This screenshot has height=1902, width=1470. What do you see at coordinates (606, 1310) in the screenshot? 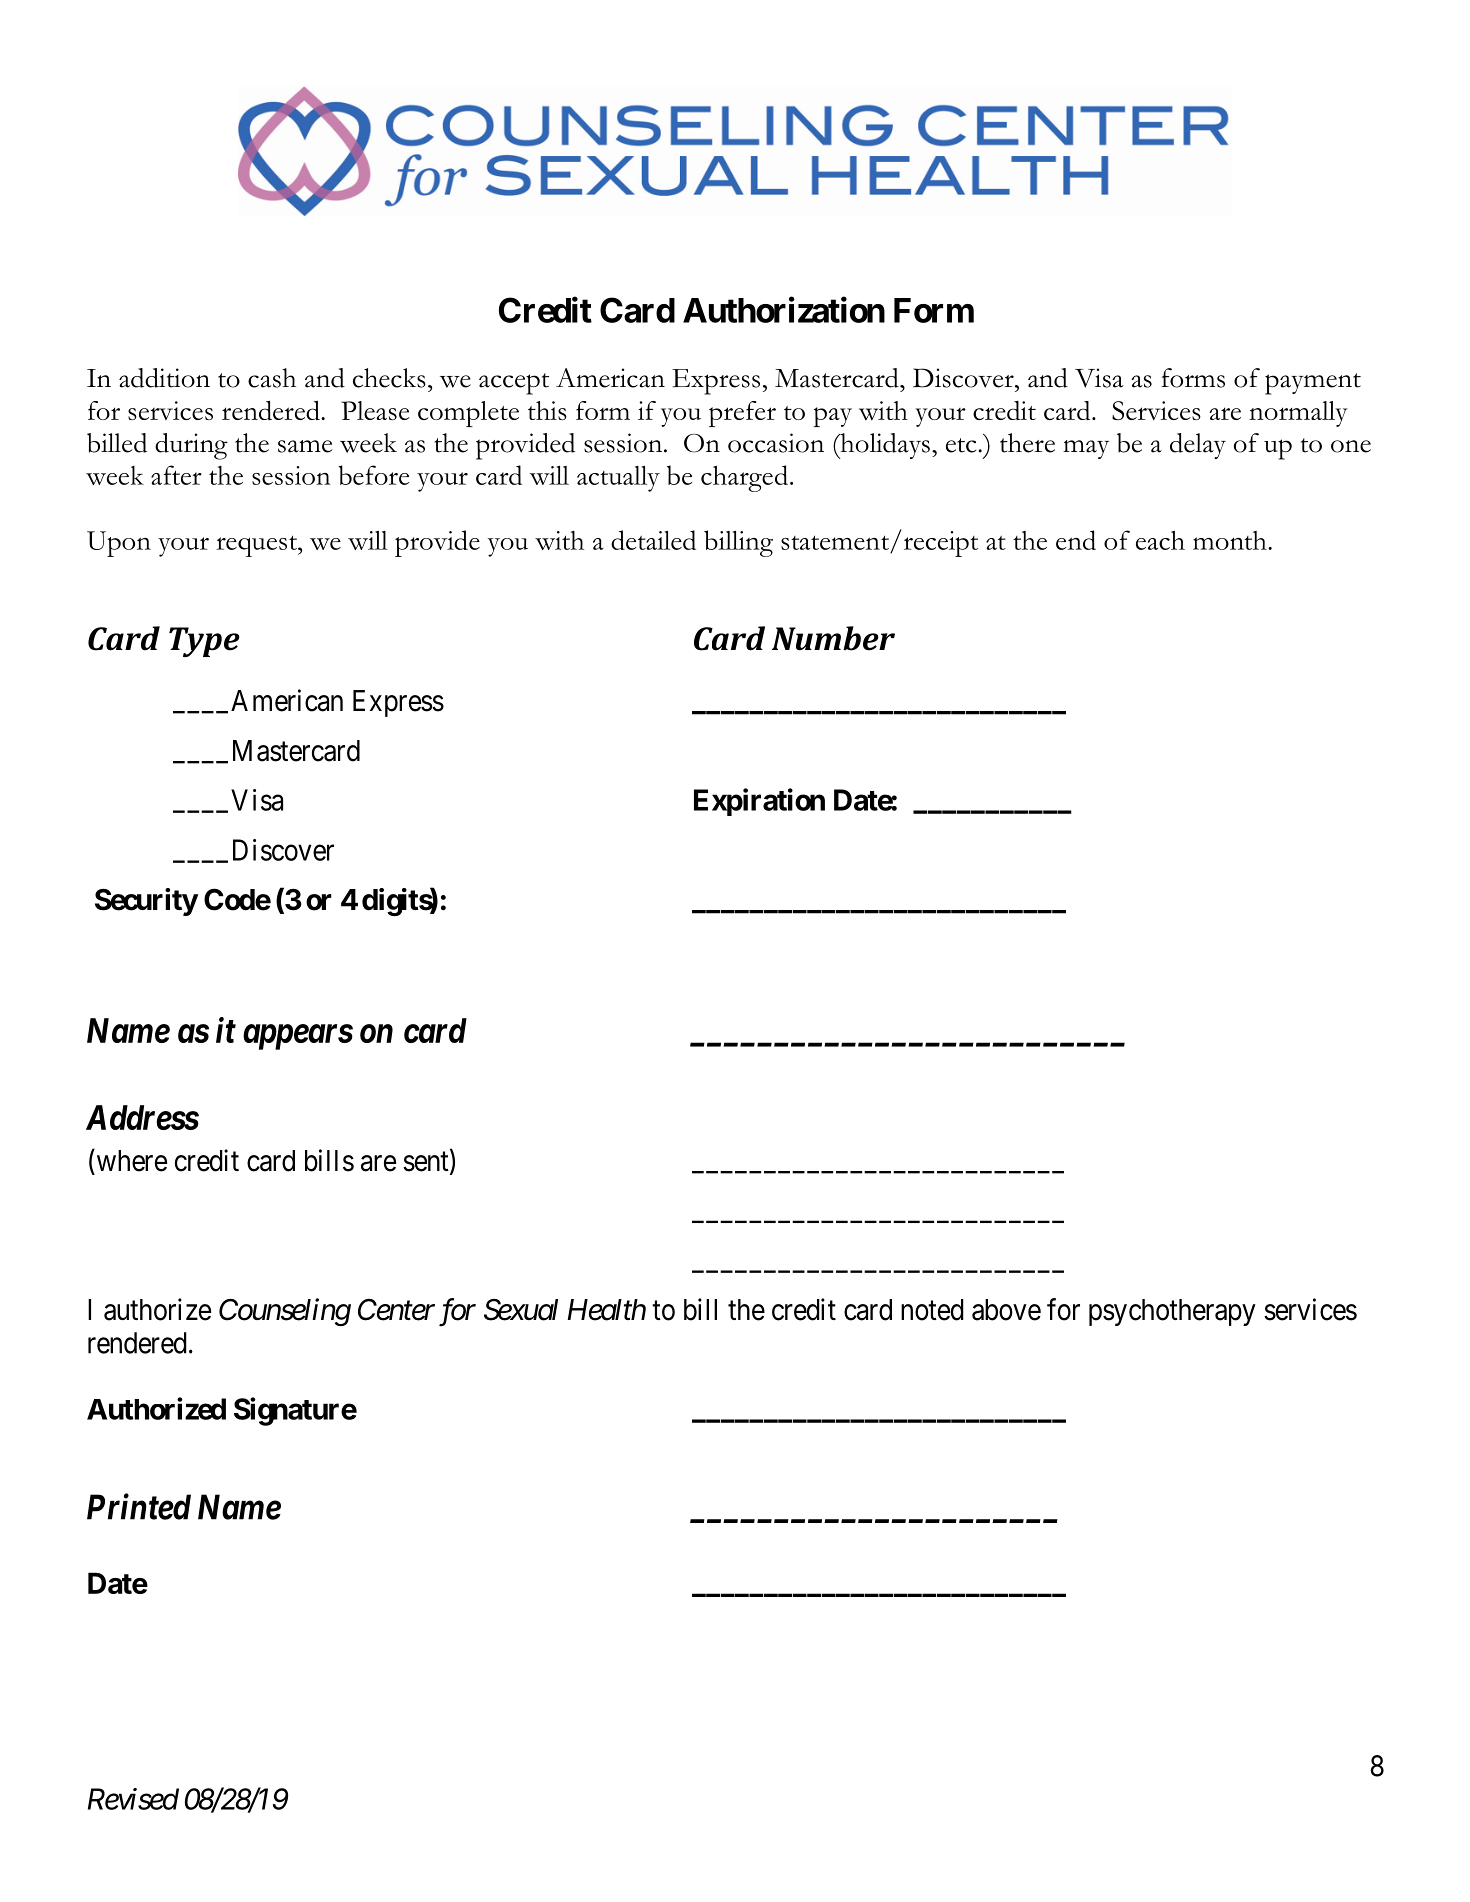
I see `Health` at bounding box center [606, 1310].
